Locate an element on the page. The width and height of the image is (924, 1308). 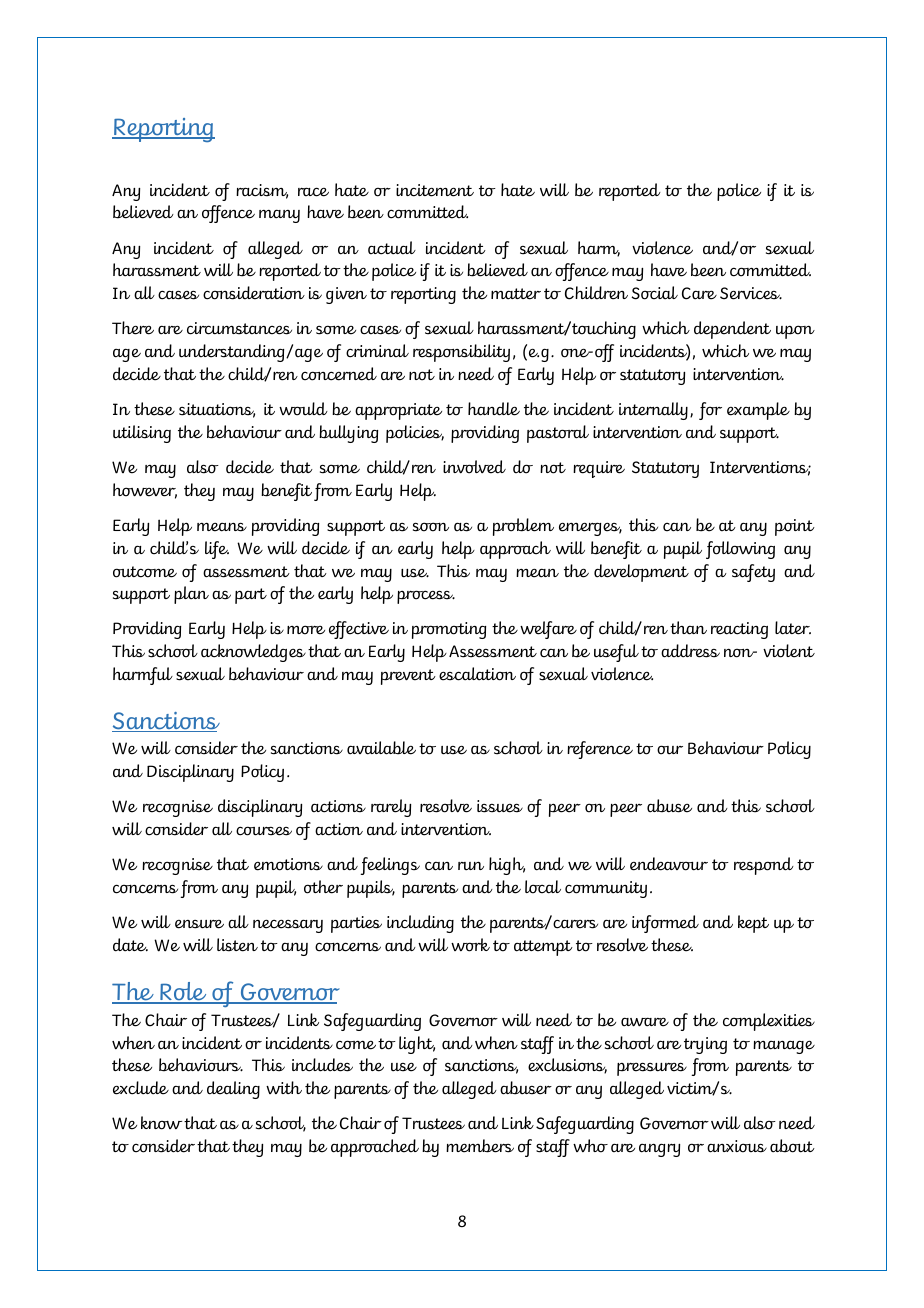
incitement is located at coordinates (435, 190).
